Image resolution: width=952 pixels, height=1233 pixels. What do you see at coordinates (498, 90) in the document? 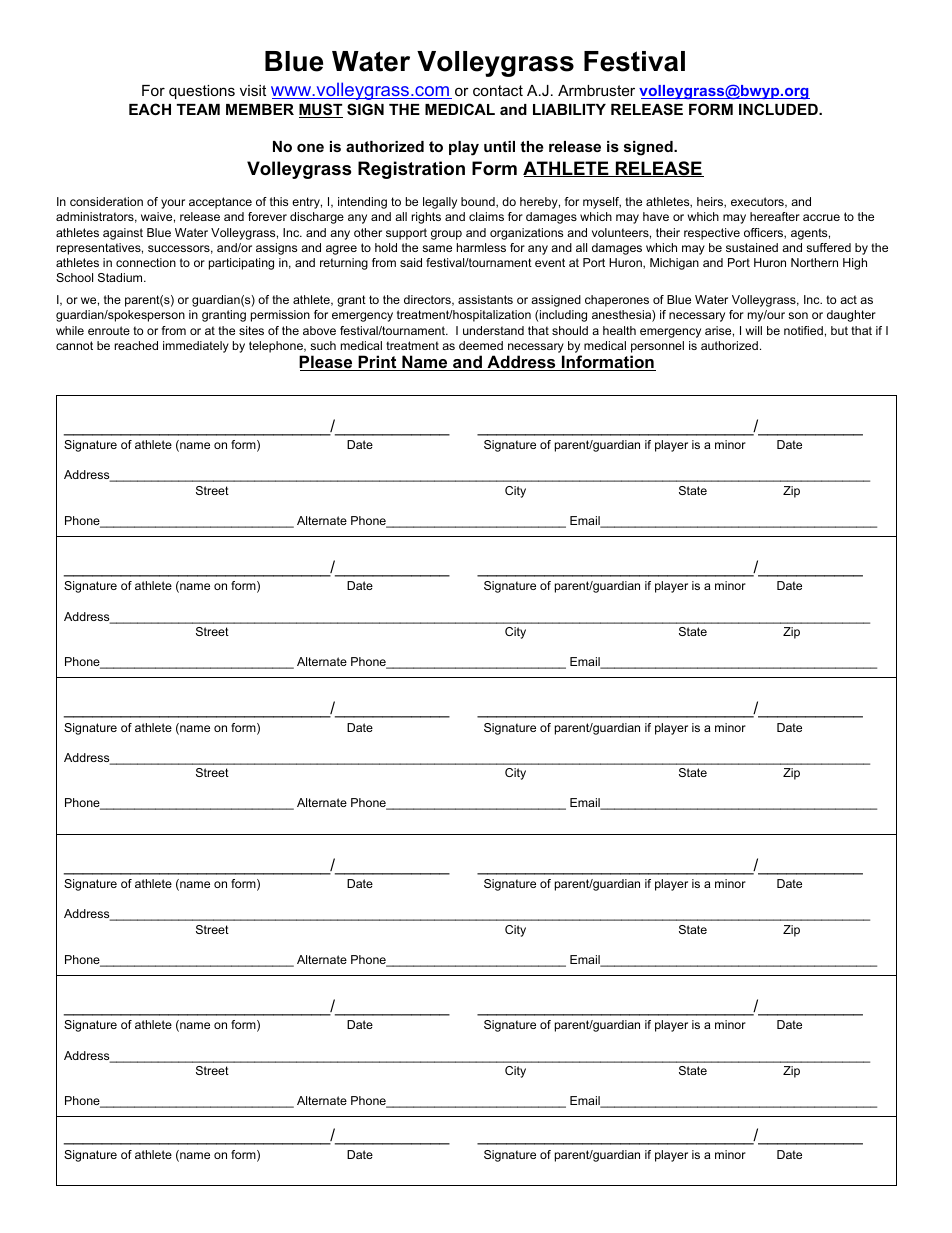
I see `contact` at bounding box center [498, 90].
